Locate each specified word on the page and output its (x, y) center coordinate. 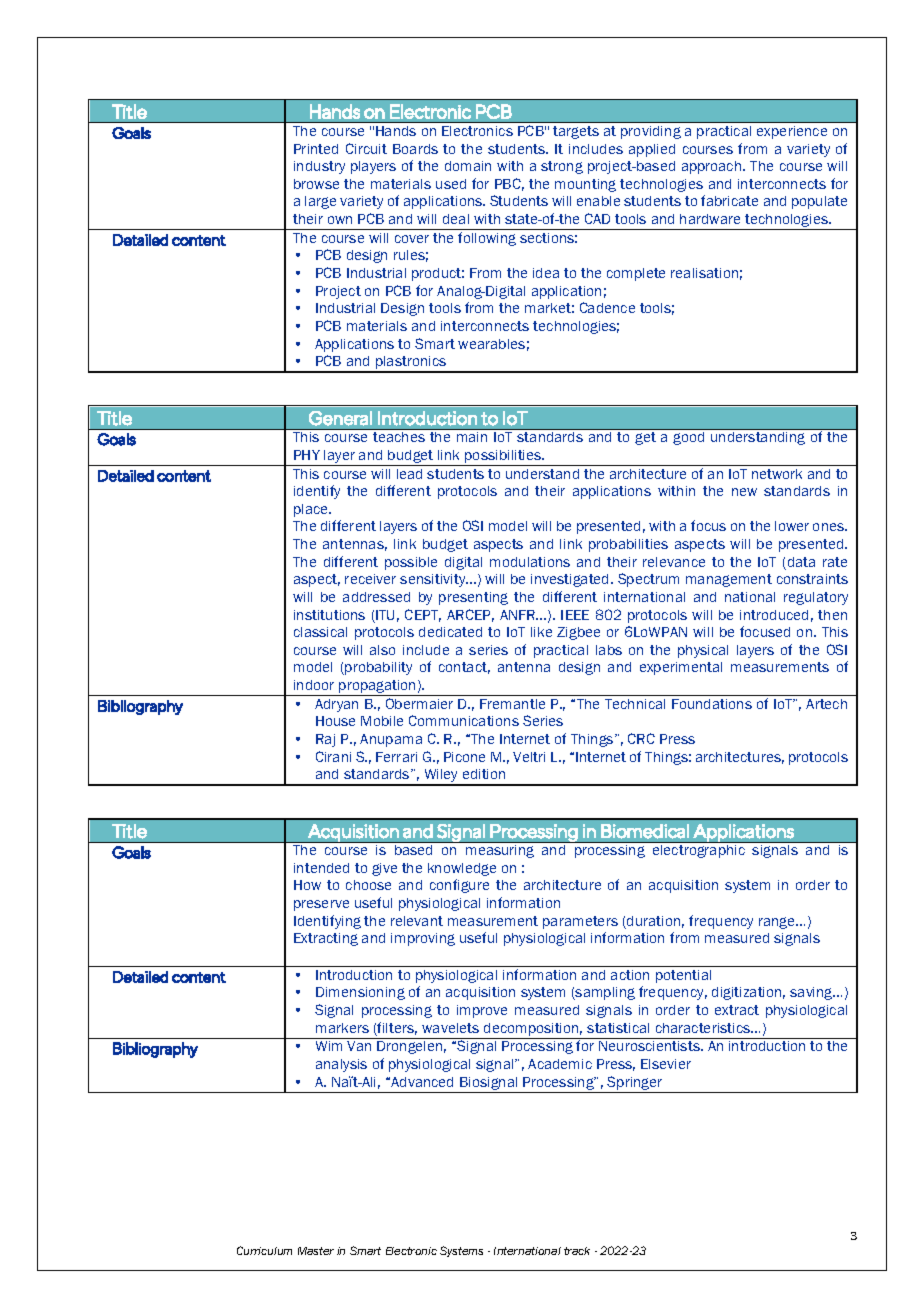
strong (562, 167)
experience (792, 132)
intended (321, 868)
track (577, 1251)
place (312, 510)
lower (792, 526)
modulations (530, 562)
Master (316, 1251)
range (778, 923)
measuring (500, 851)
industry (319, 167)
